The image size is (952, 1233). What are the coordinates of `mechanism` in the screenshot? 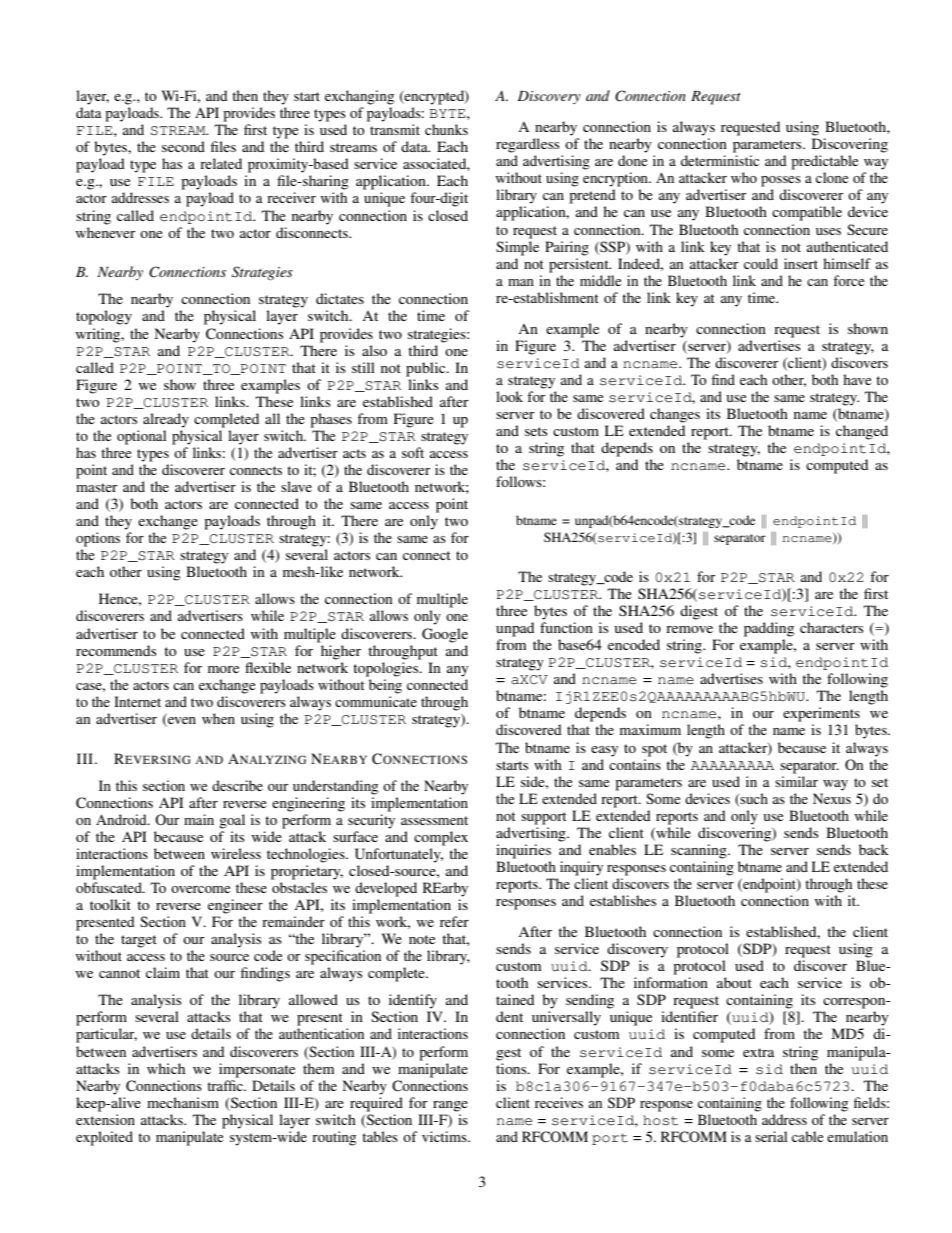 It's located at (183, 1102).
